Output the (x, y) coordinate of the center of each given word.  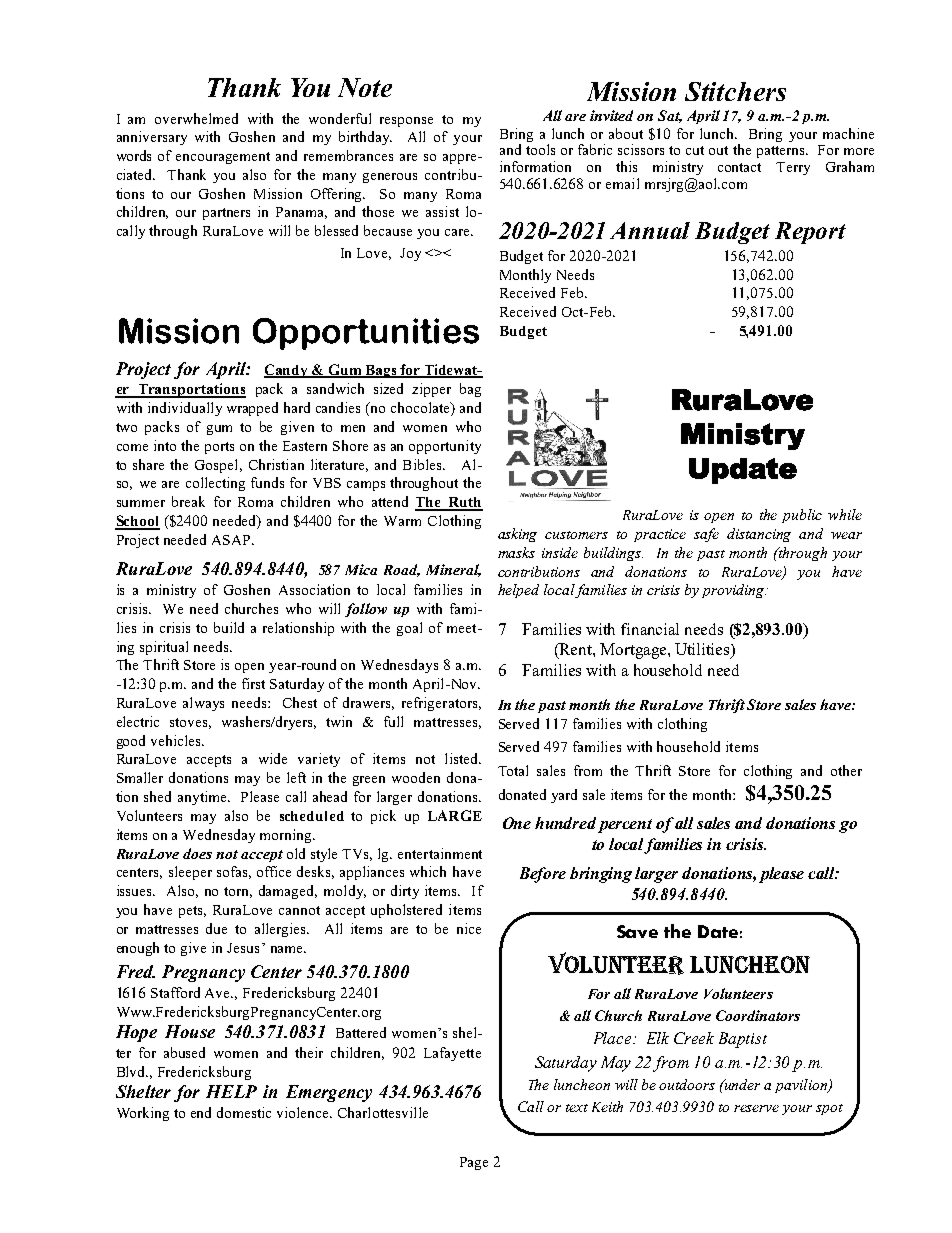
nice (469, 928)
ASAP (232, 540)
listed (462, 758)
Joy (410, 254)
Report (810, 233)
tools (540, 149)
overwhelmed (196, 118)
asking (517, 535)
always (203, 704)
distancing (759, 535)
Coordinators (758, 1015)
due (216, 928)
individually (185, 409)
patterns (782, 152)
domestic (244, 1112)
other (846, 770)
